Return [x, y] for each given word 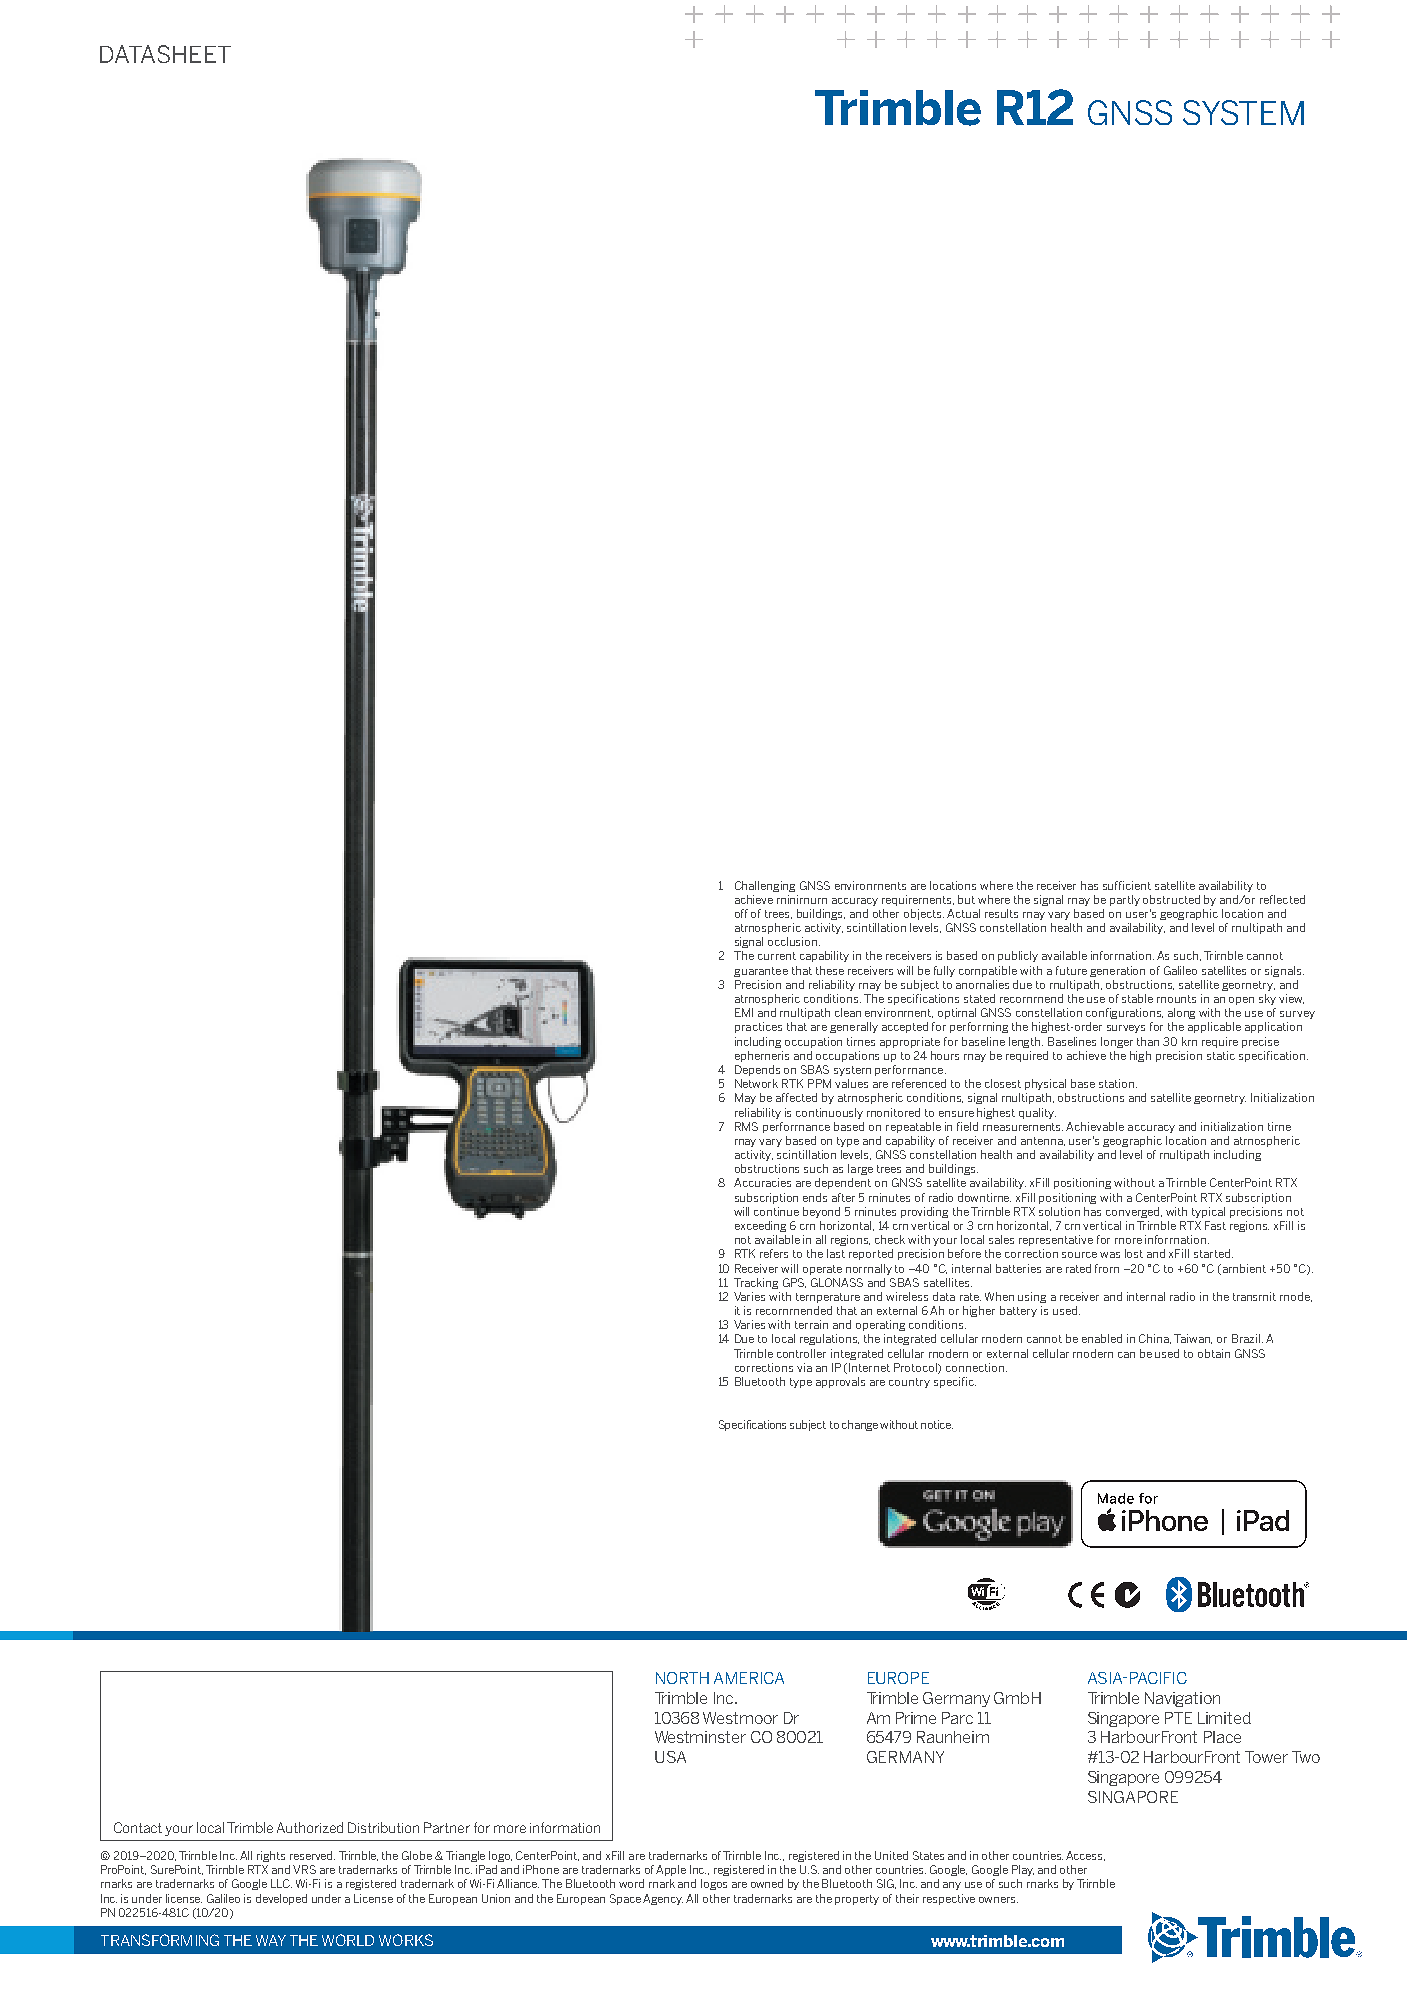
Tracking [756, 1283]
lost [1134, 1253]
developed [281, 1899]
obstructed [1171, 899]
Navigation [1182, 1699]
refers [774, 1253]
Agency [663, 1899]
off [741, 913]
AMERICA [749, 1678]
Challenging [765, 886]
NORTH [682, 1678]
